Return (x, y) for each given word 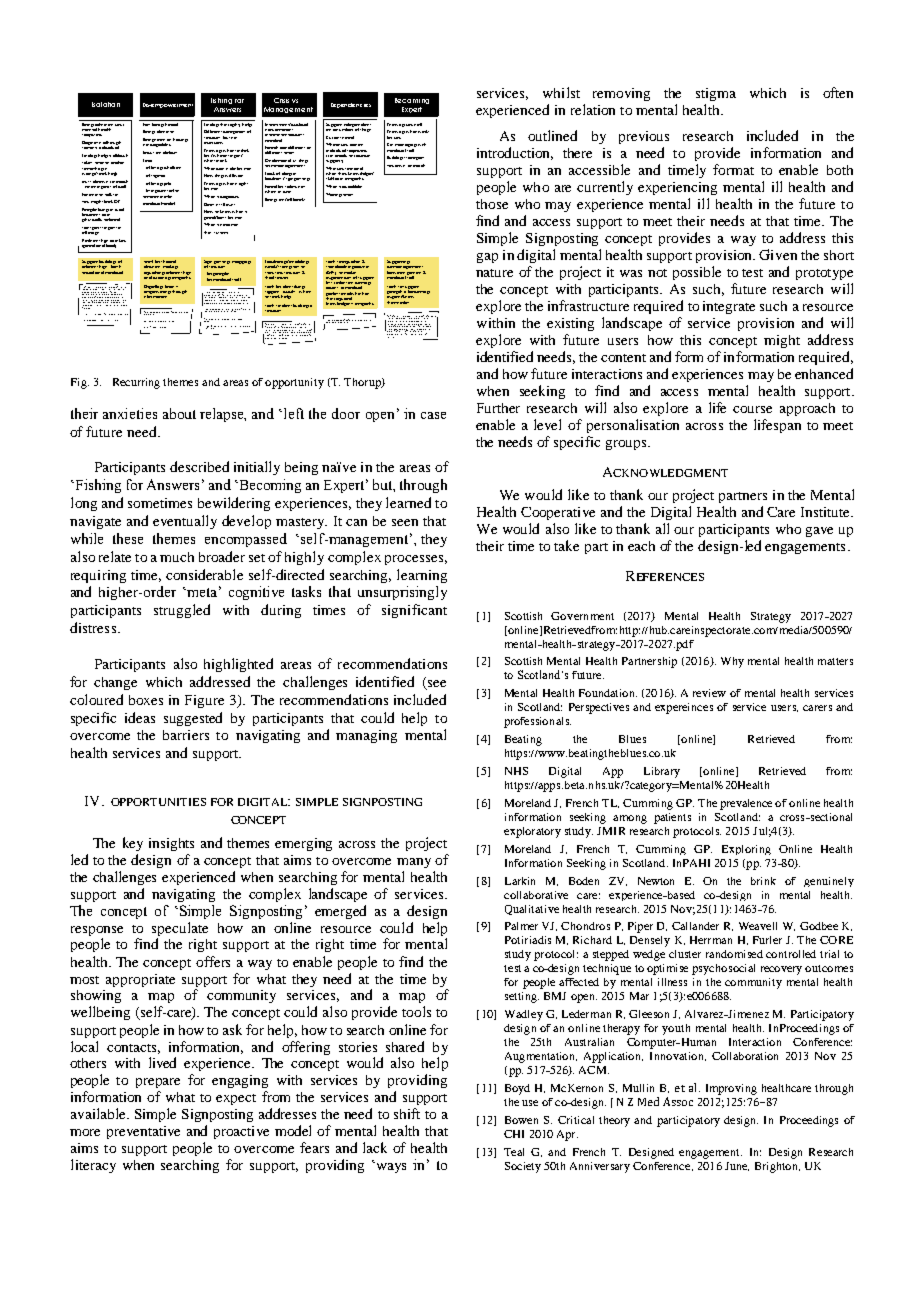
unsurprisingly (402, 593)
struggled (182, 611)
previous (644, 137)
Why (732, 662)
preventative (143, 1132)
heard (172, 123)
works (423, 131)
